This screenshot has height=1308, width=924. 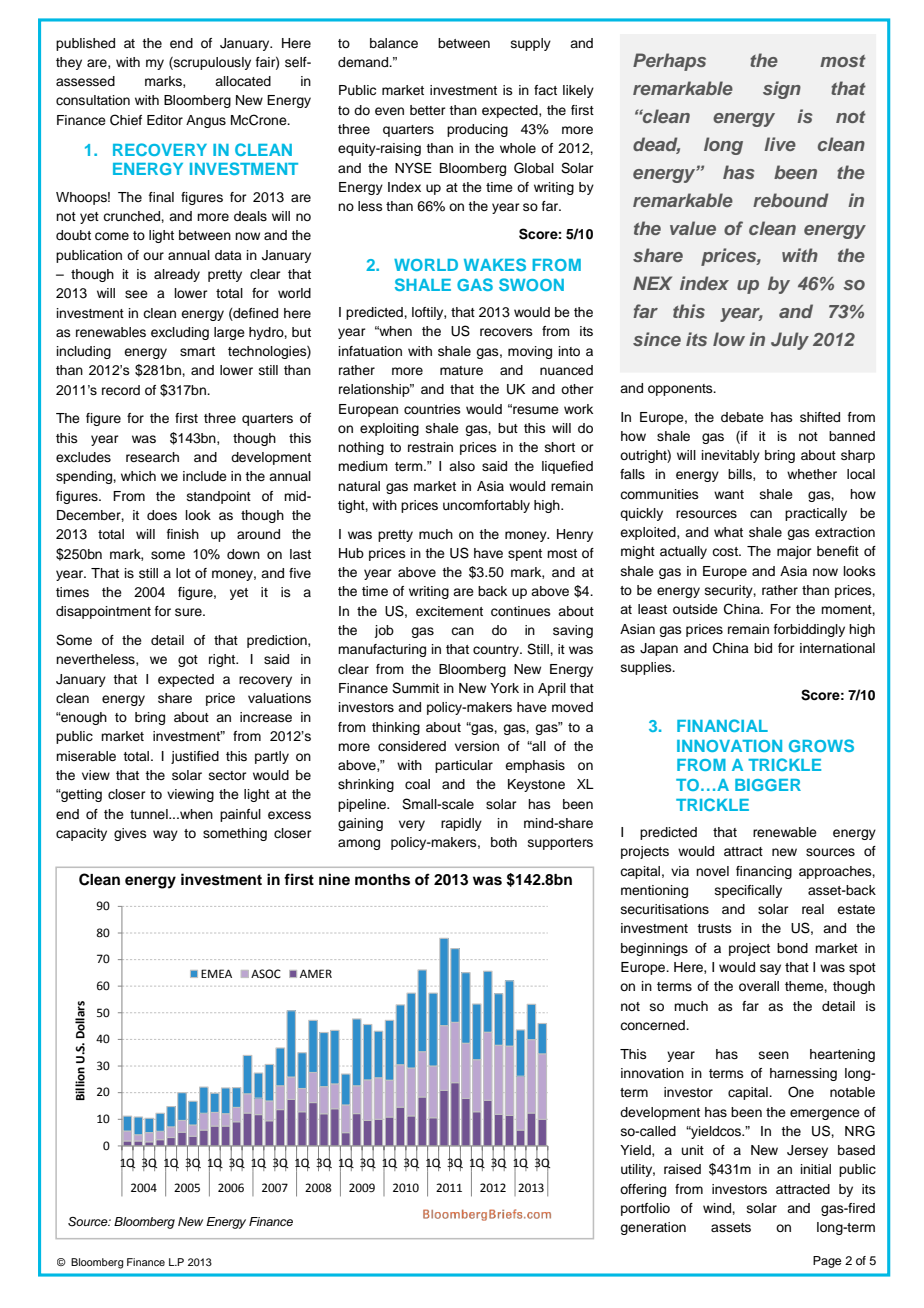 What do you see at coordinates (188, 661) in the screenshot?
I see `got` at bounding box center [188, 661].
